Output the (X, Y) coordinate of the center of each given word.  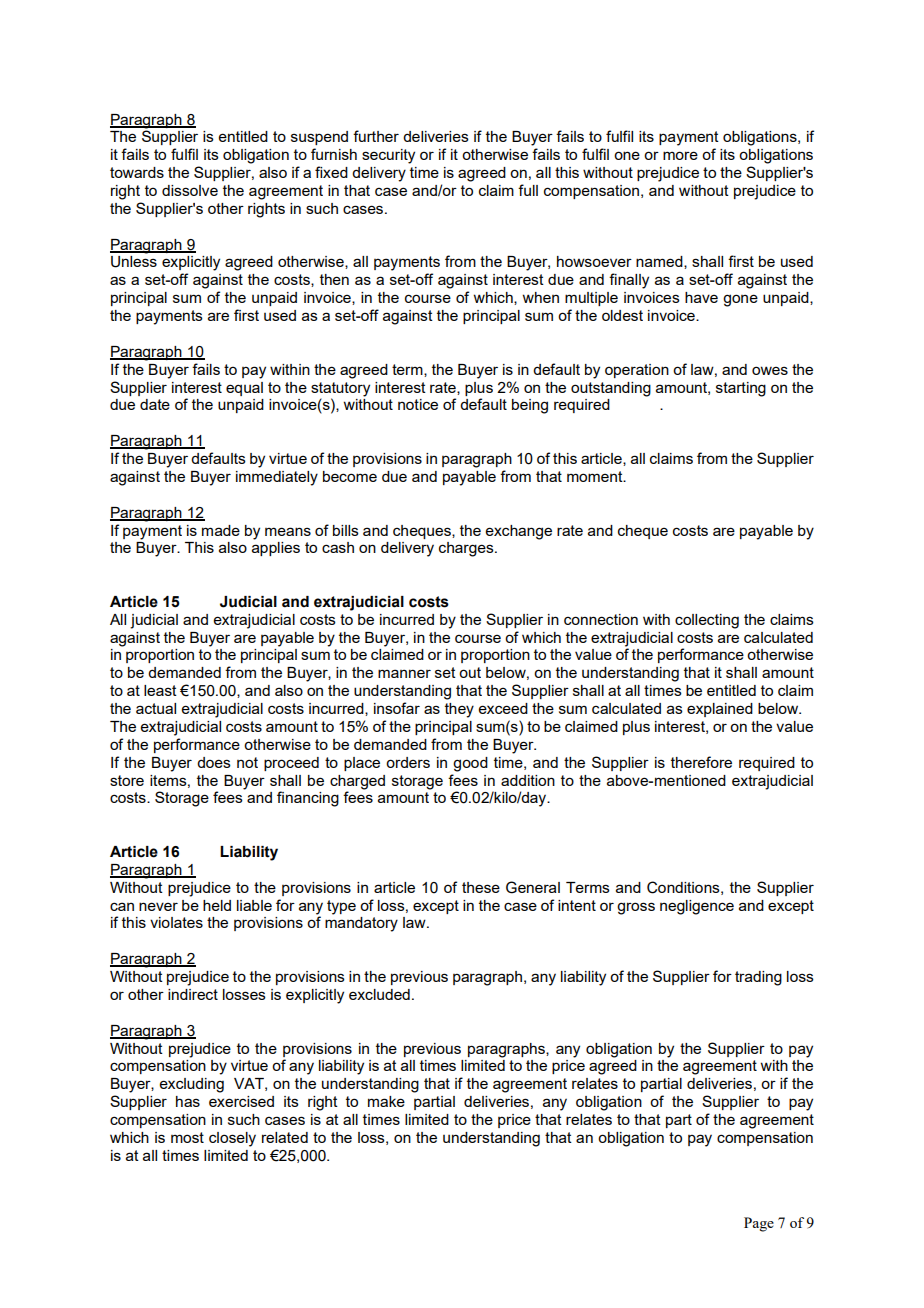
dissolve (190, 190)
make (386, 1101)
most (187, 1137)
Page (759, 1224)
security (388, 156)
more (680, 155)
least (160, 690)
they (459, 710)
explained (720, 710)
